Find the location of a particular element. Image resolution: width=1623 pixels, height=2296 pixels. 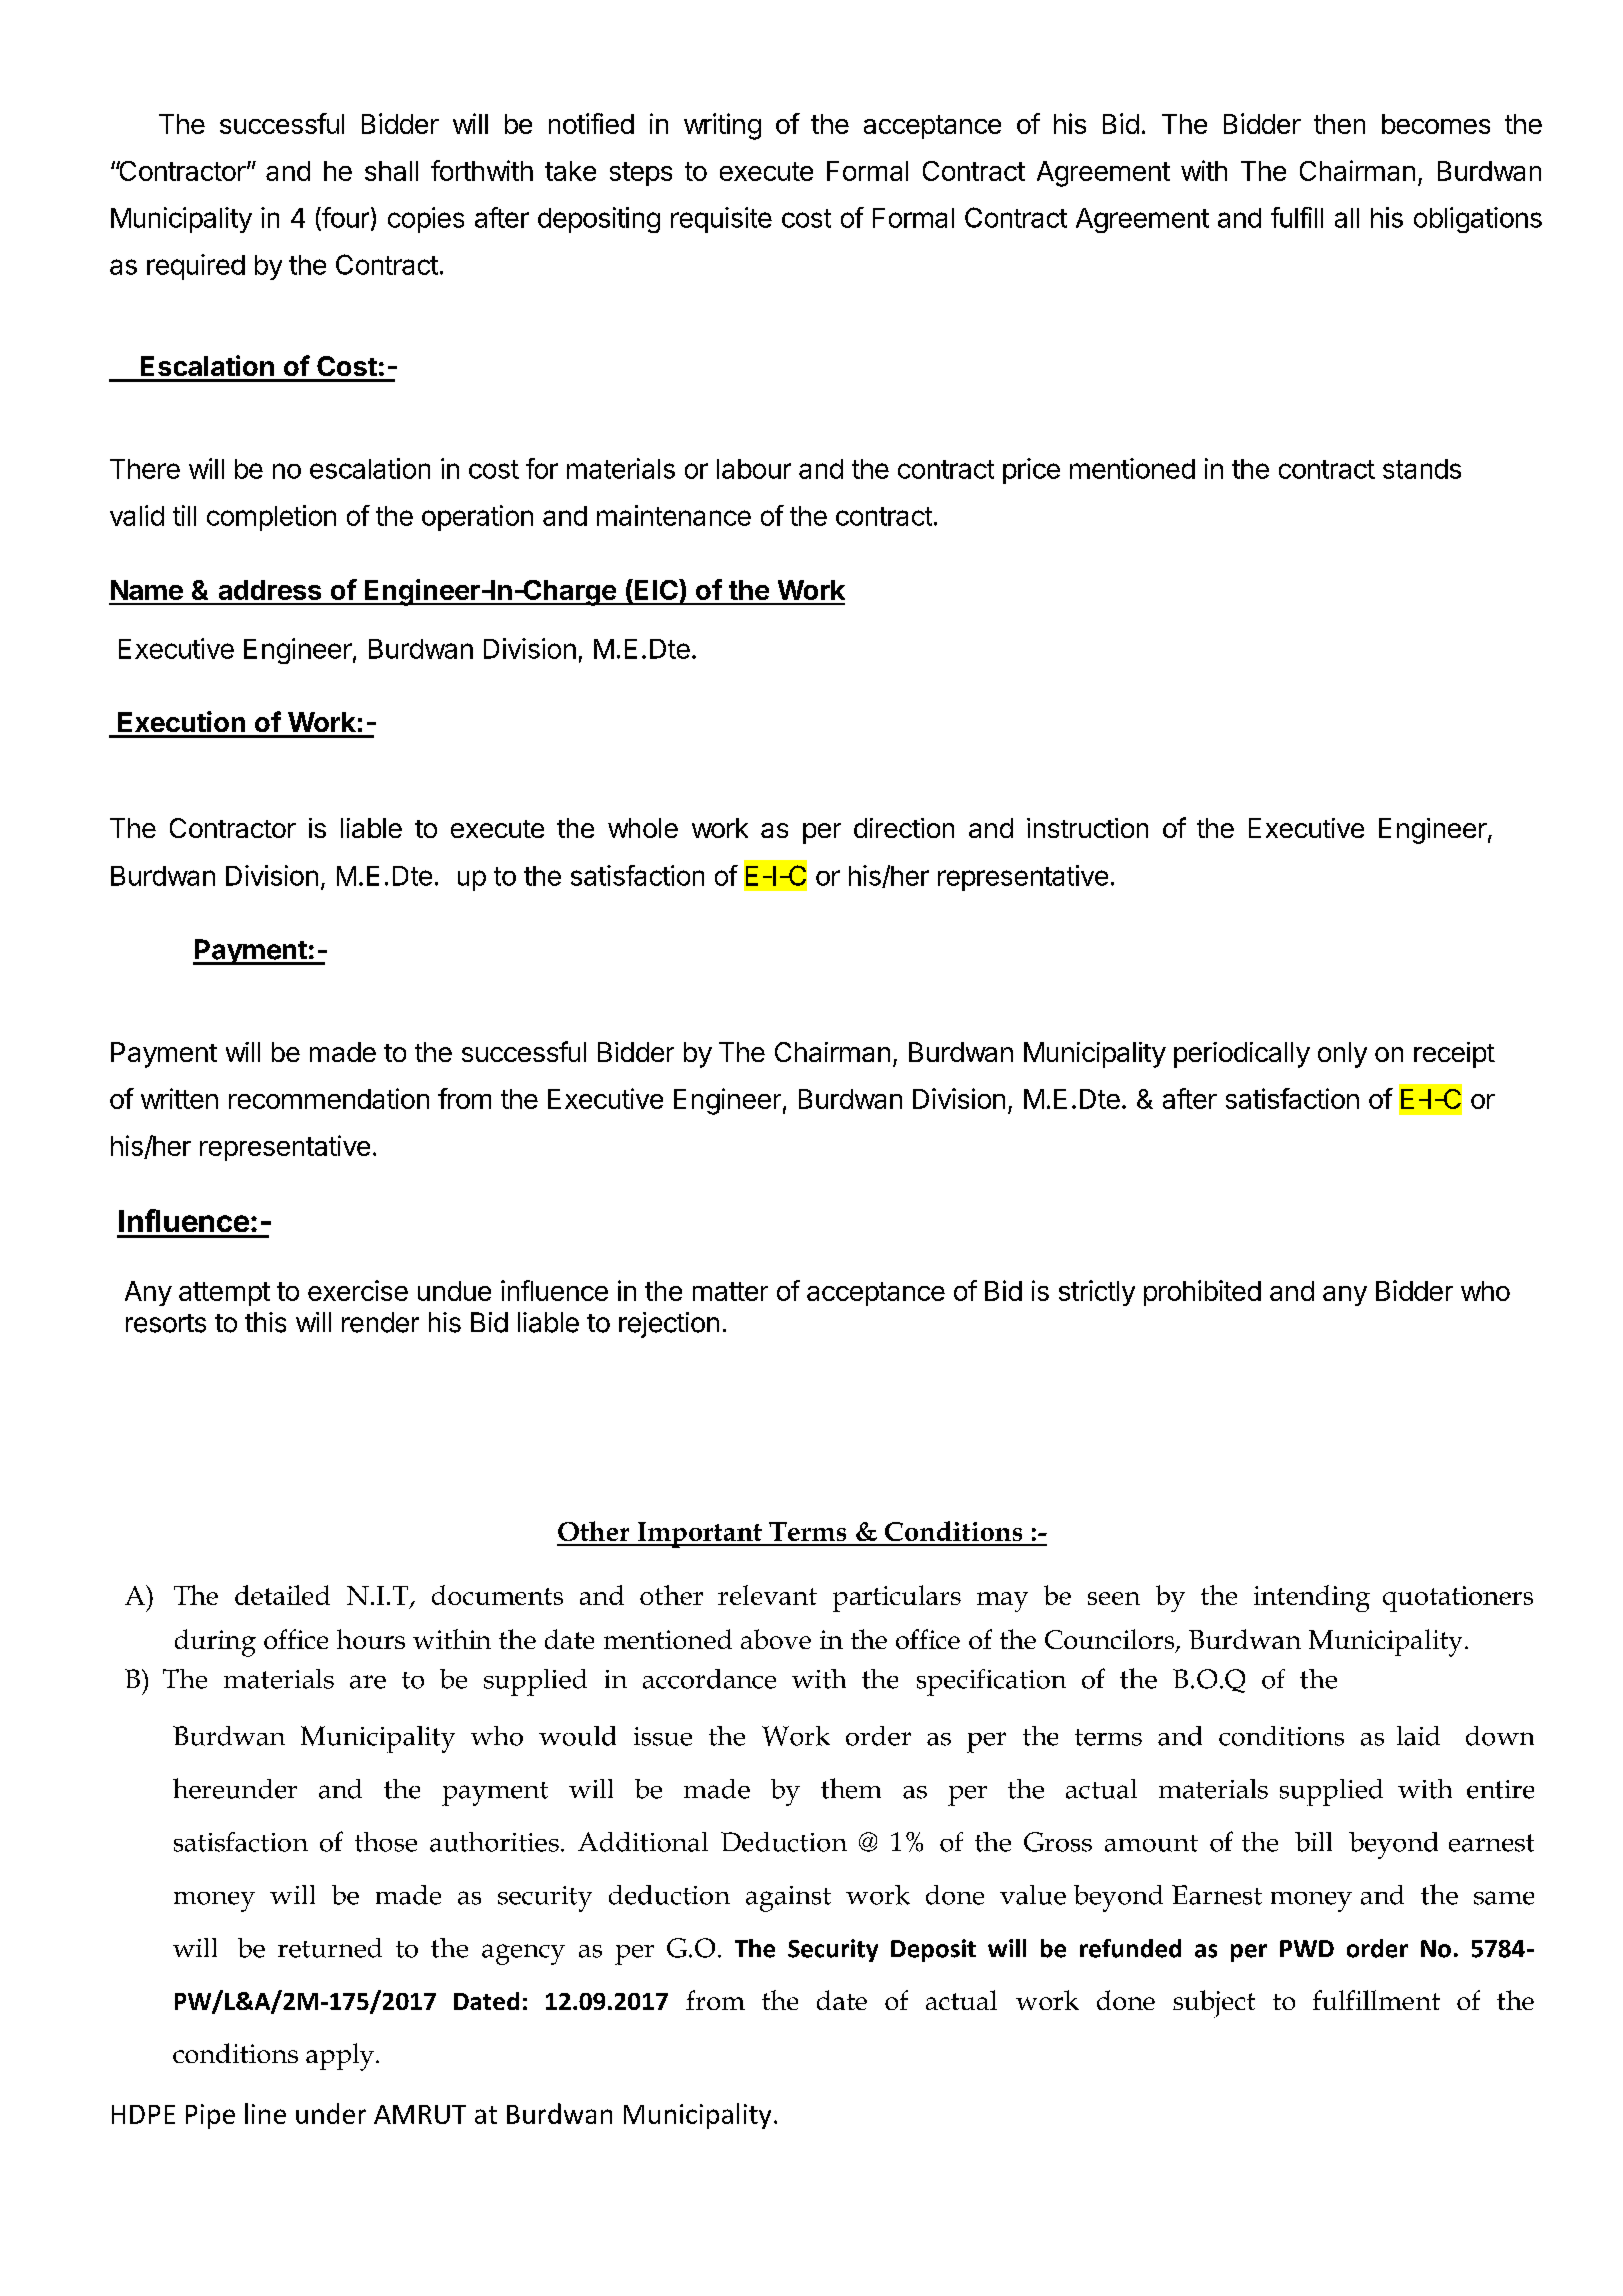

then is located at coordinates (1339, 124).
